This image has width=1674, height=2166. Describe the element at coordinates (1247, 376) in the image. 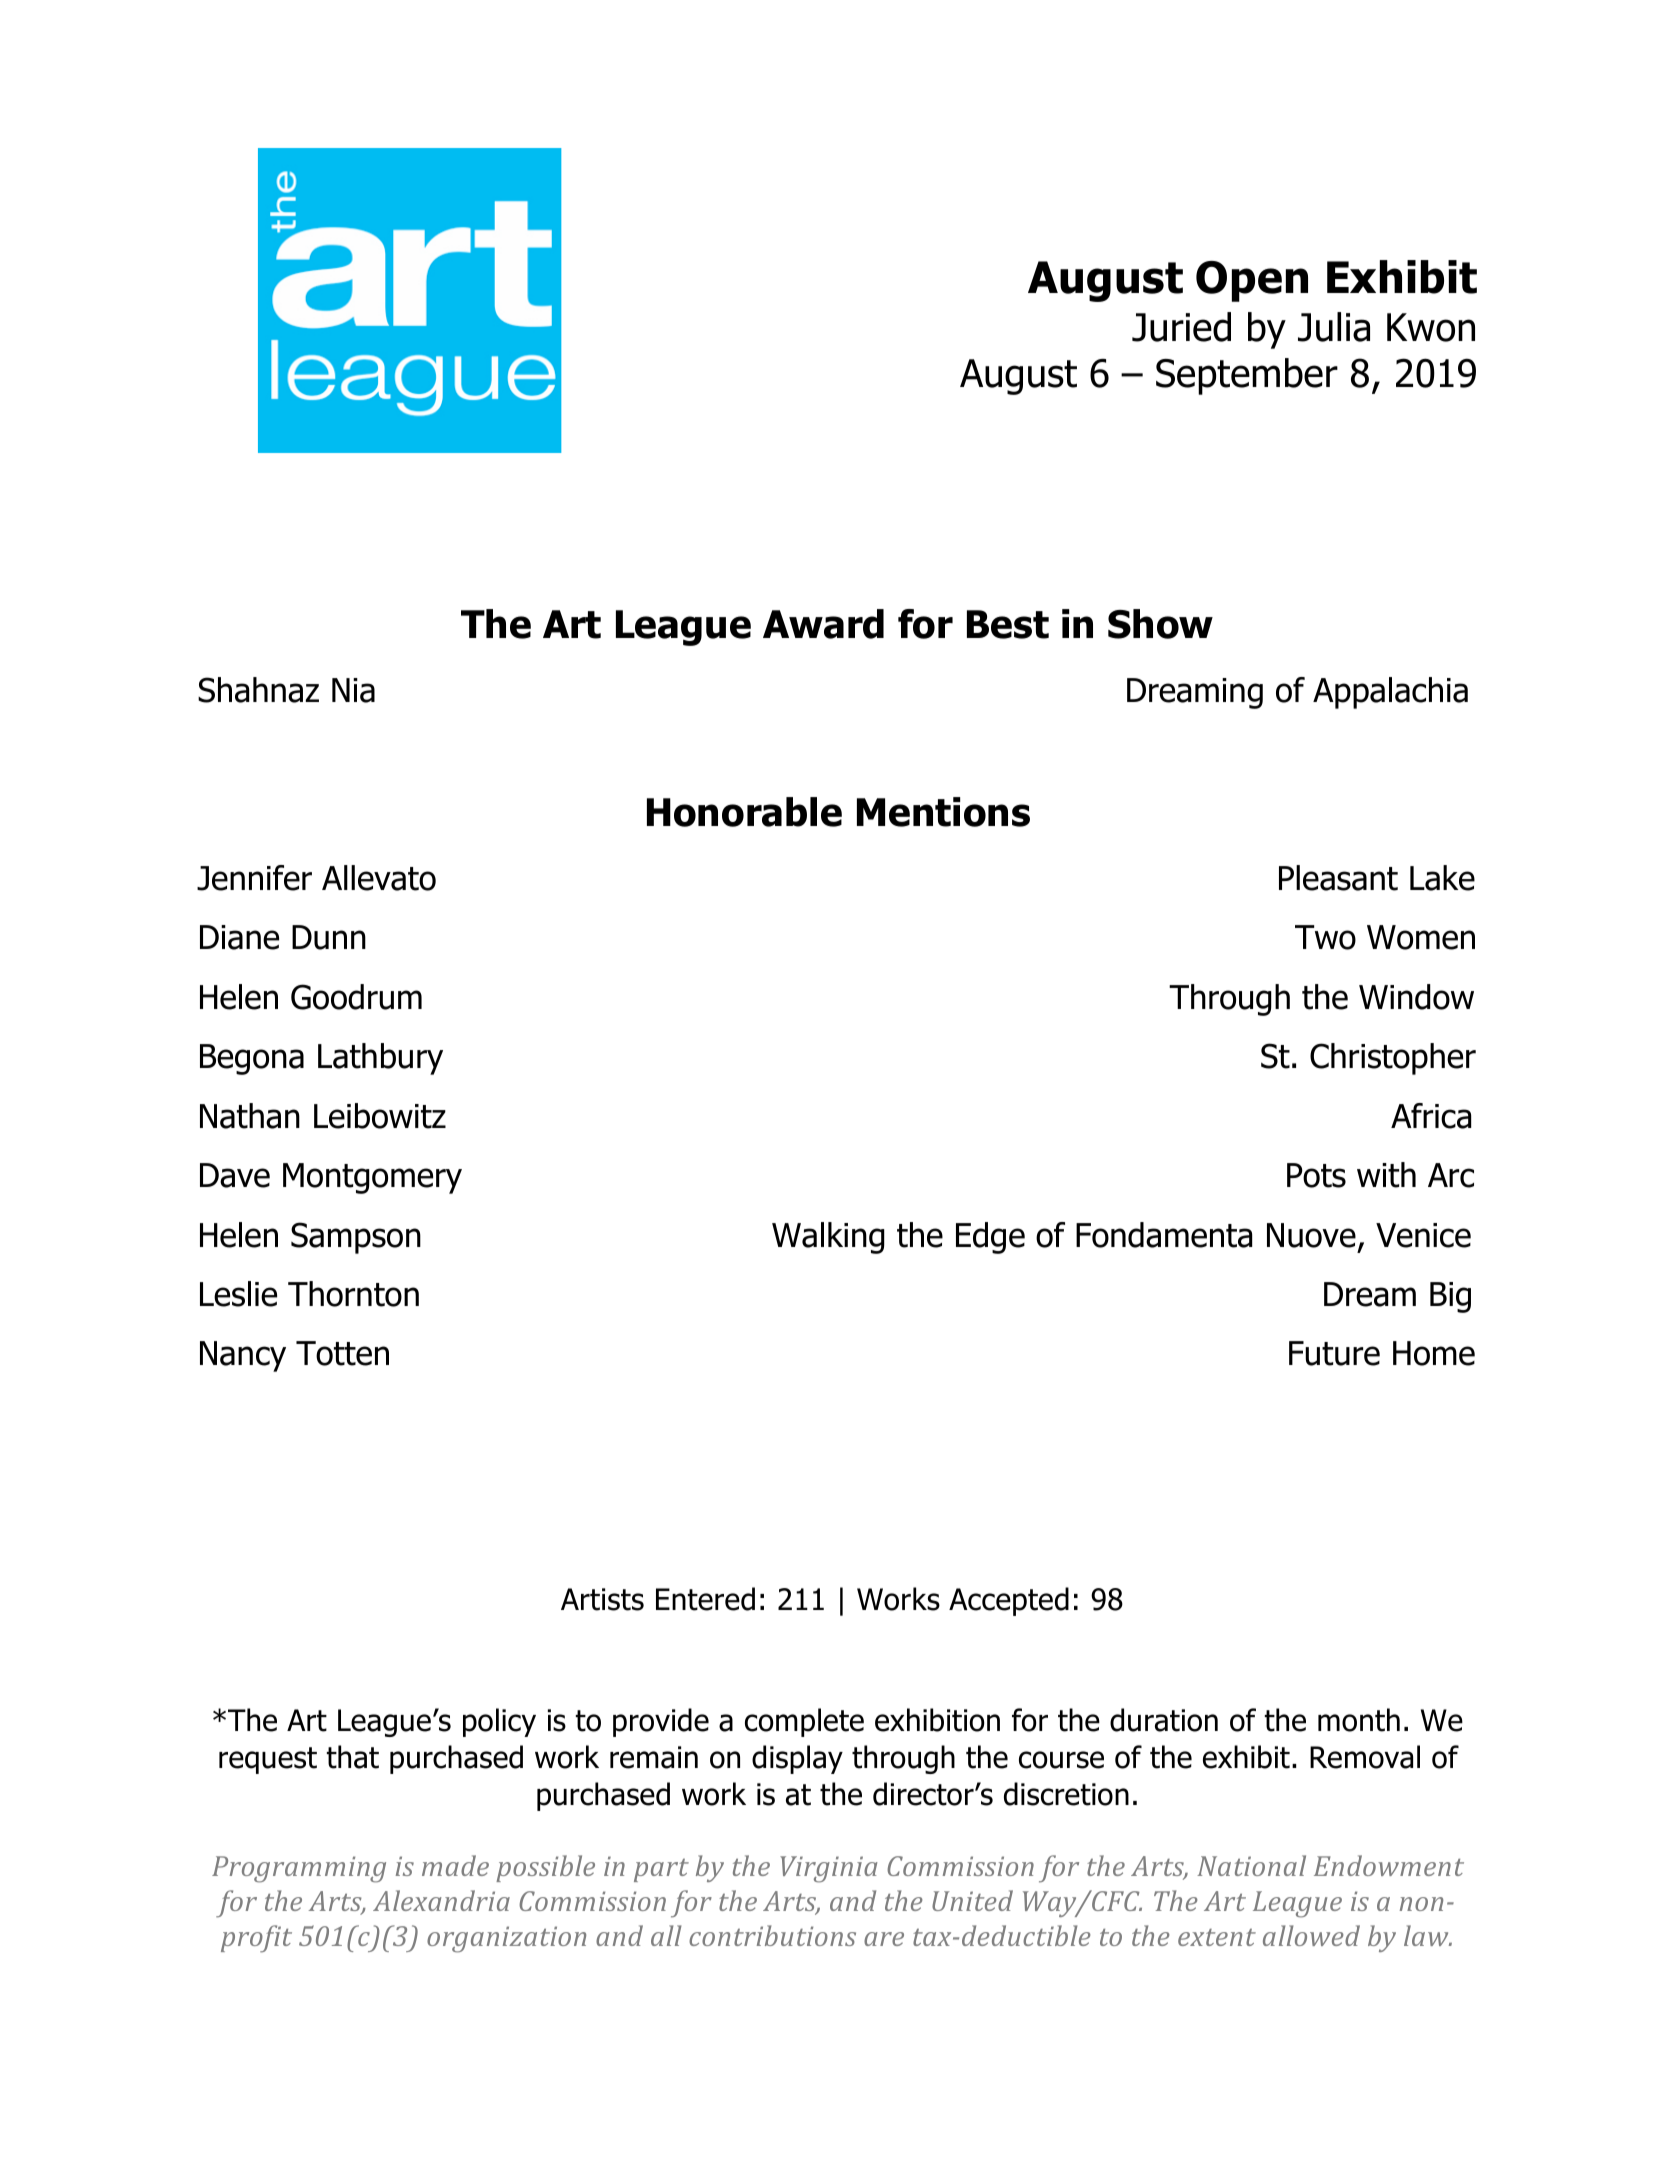

I see `September` at that location.
